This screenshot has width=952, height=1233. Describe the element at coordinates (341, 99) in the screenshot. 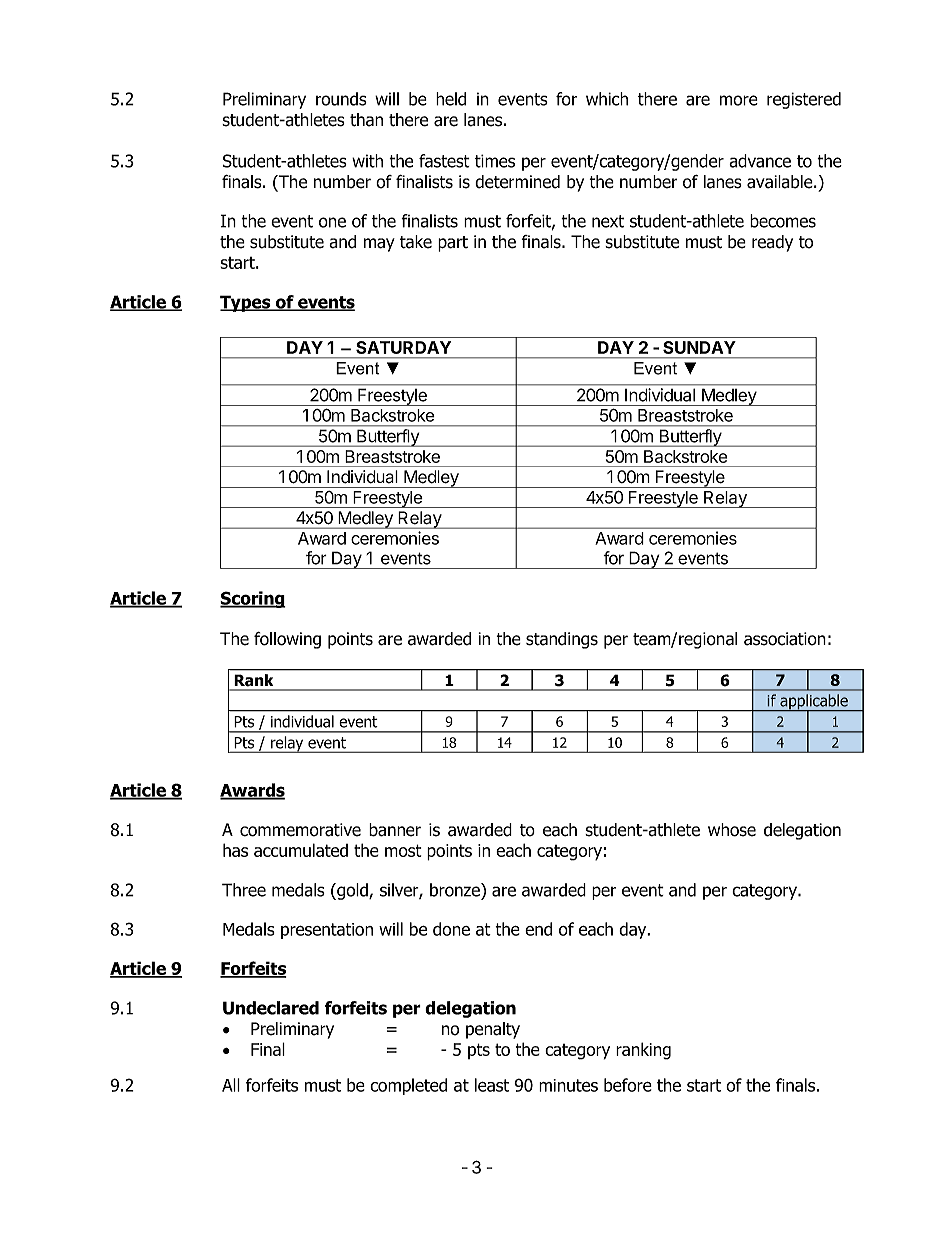

I see `rounds` at that location.
